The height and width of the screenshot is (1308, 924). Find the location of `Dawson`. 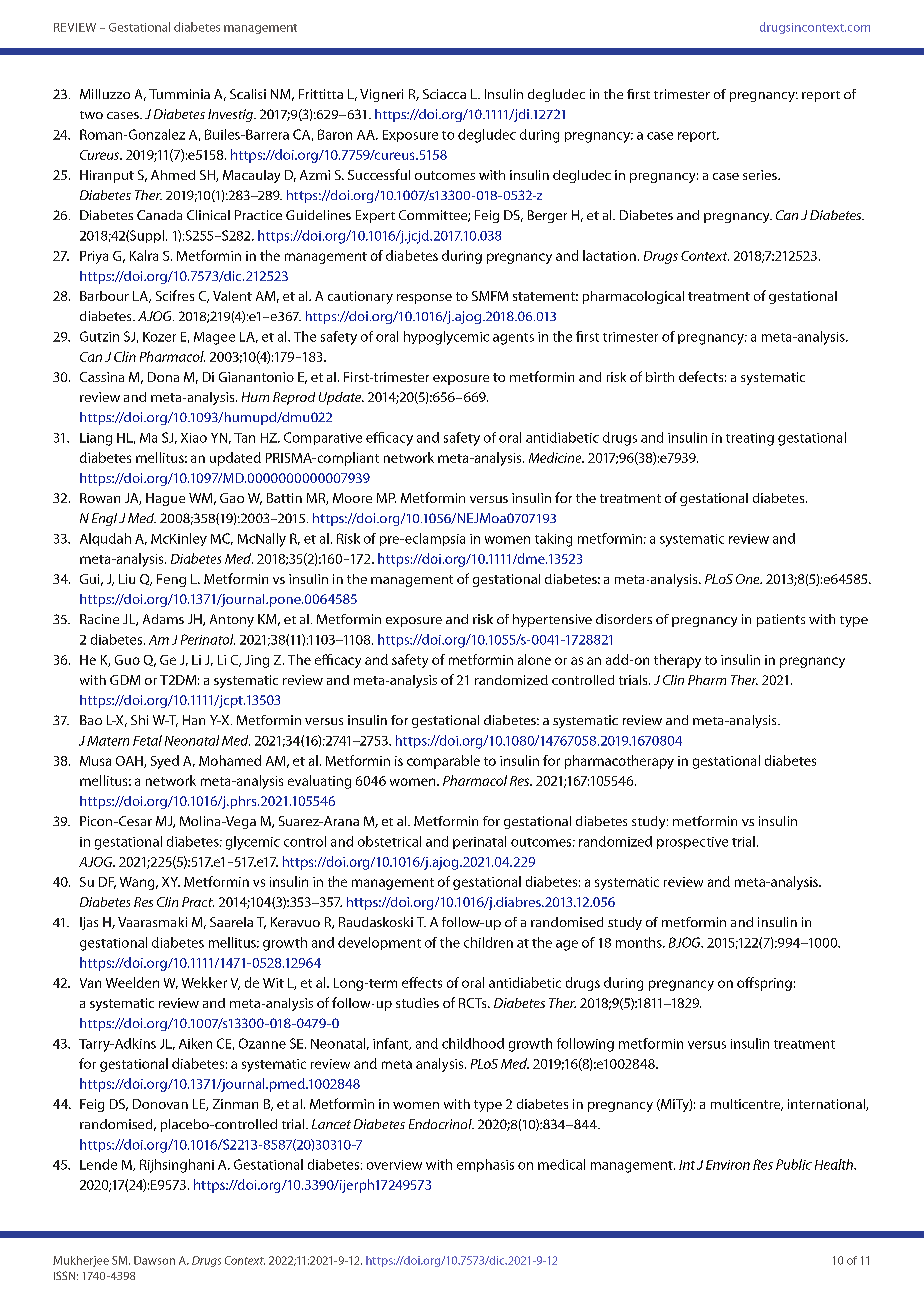

Dawson is located at coordinates (154, 1260).
